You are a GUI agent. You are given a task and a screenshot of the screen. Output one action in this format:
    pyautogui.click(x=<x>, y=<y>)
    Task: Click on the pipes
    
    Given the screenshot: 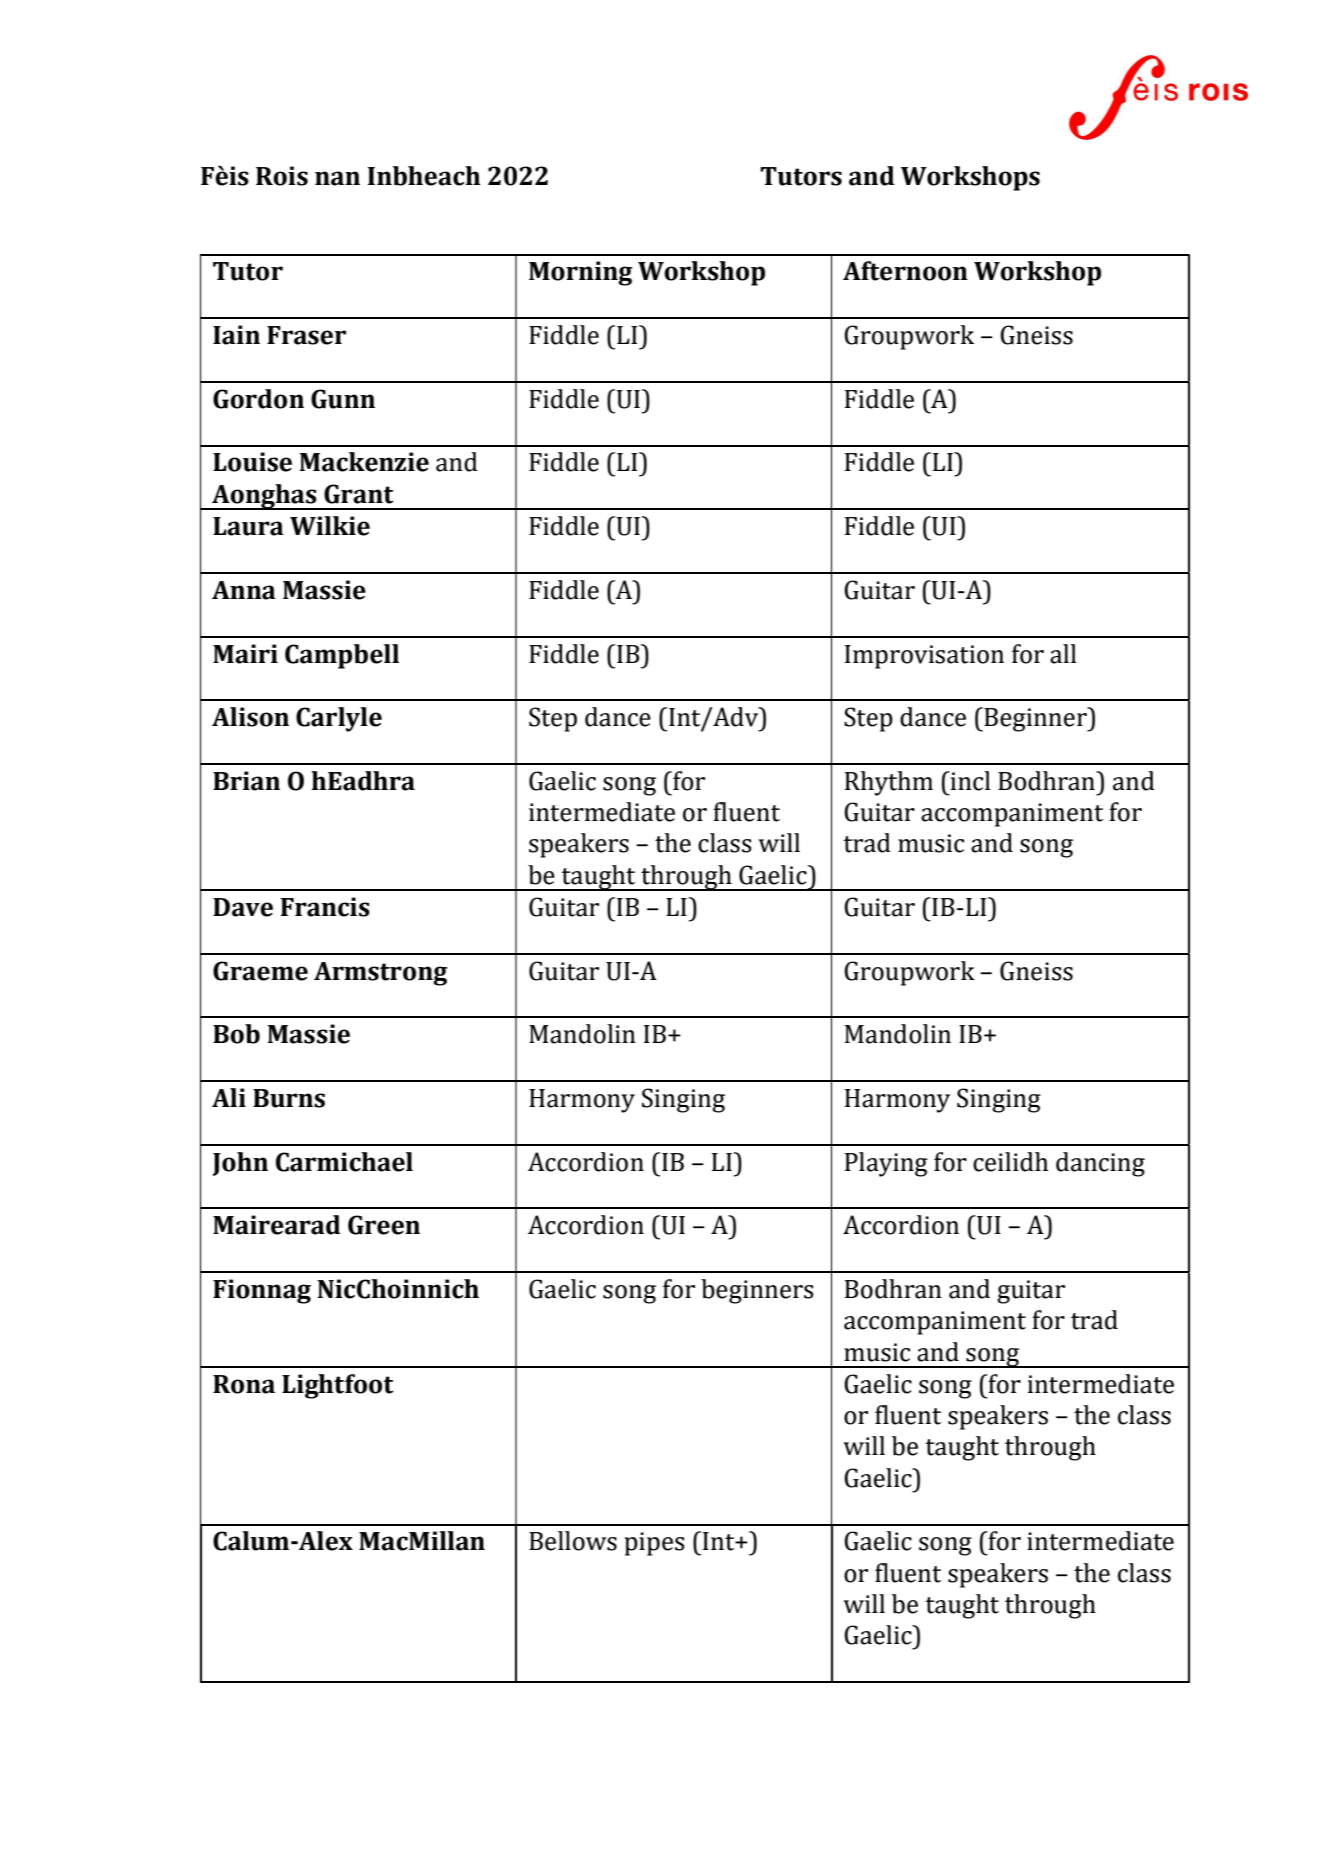 What is the action you would take?
    pyautogui.click(x=654, y=1544)
